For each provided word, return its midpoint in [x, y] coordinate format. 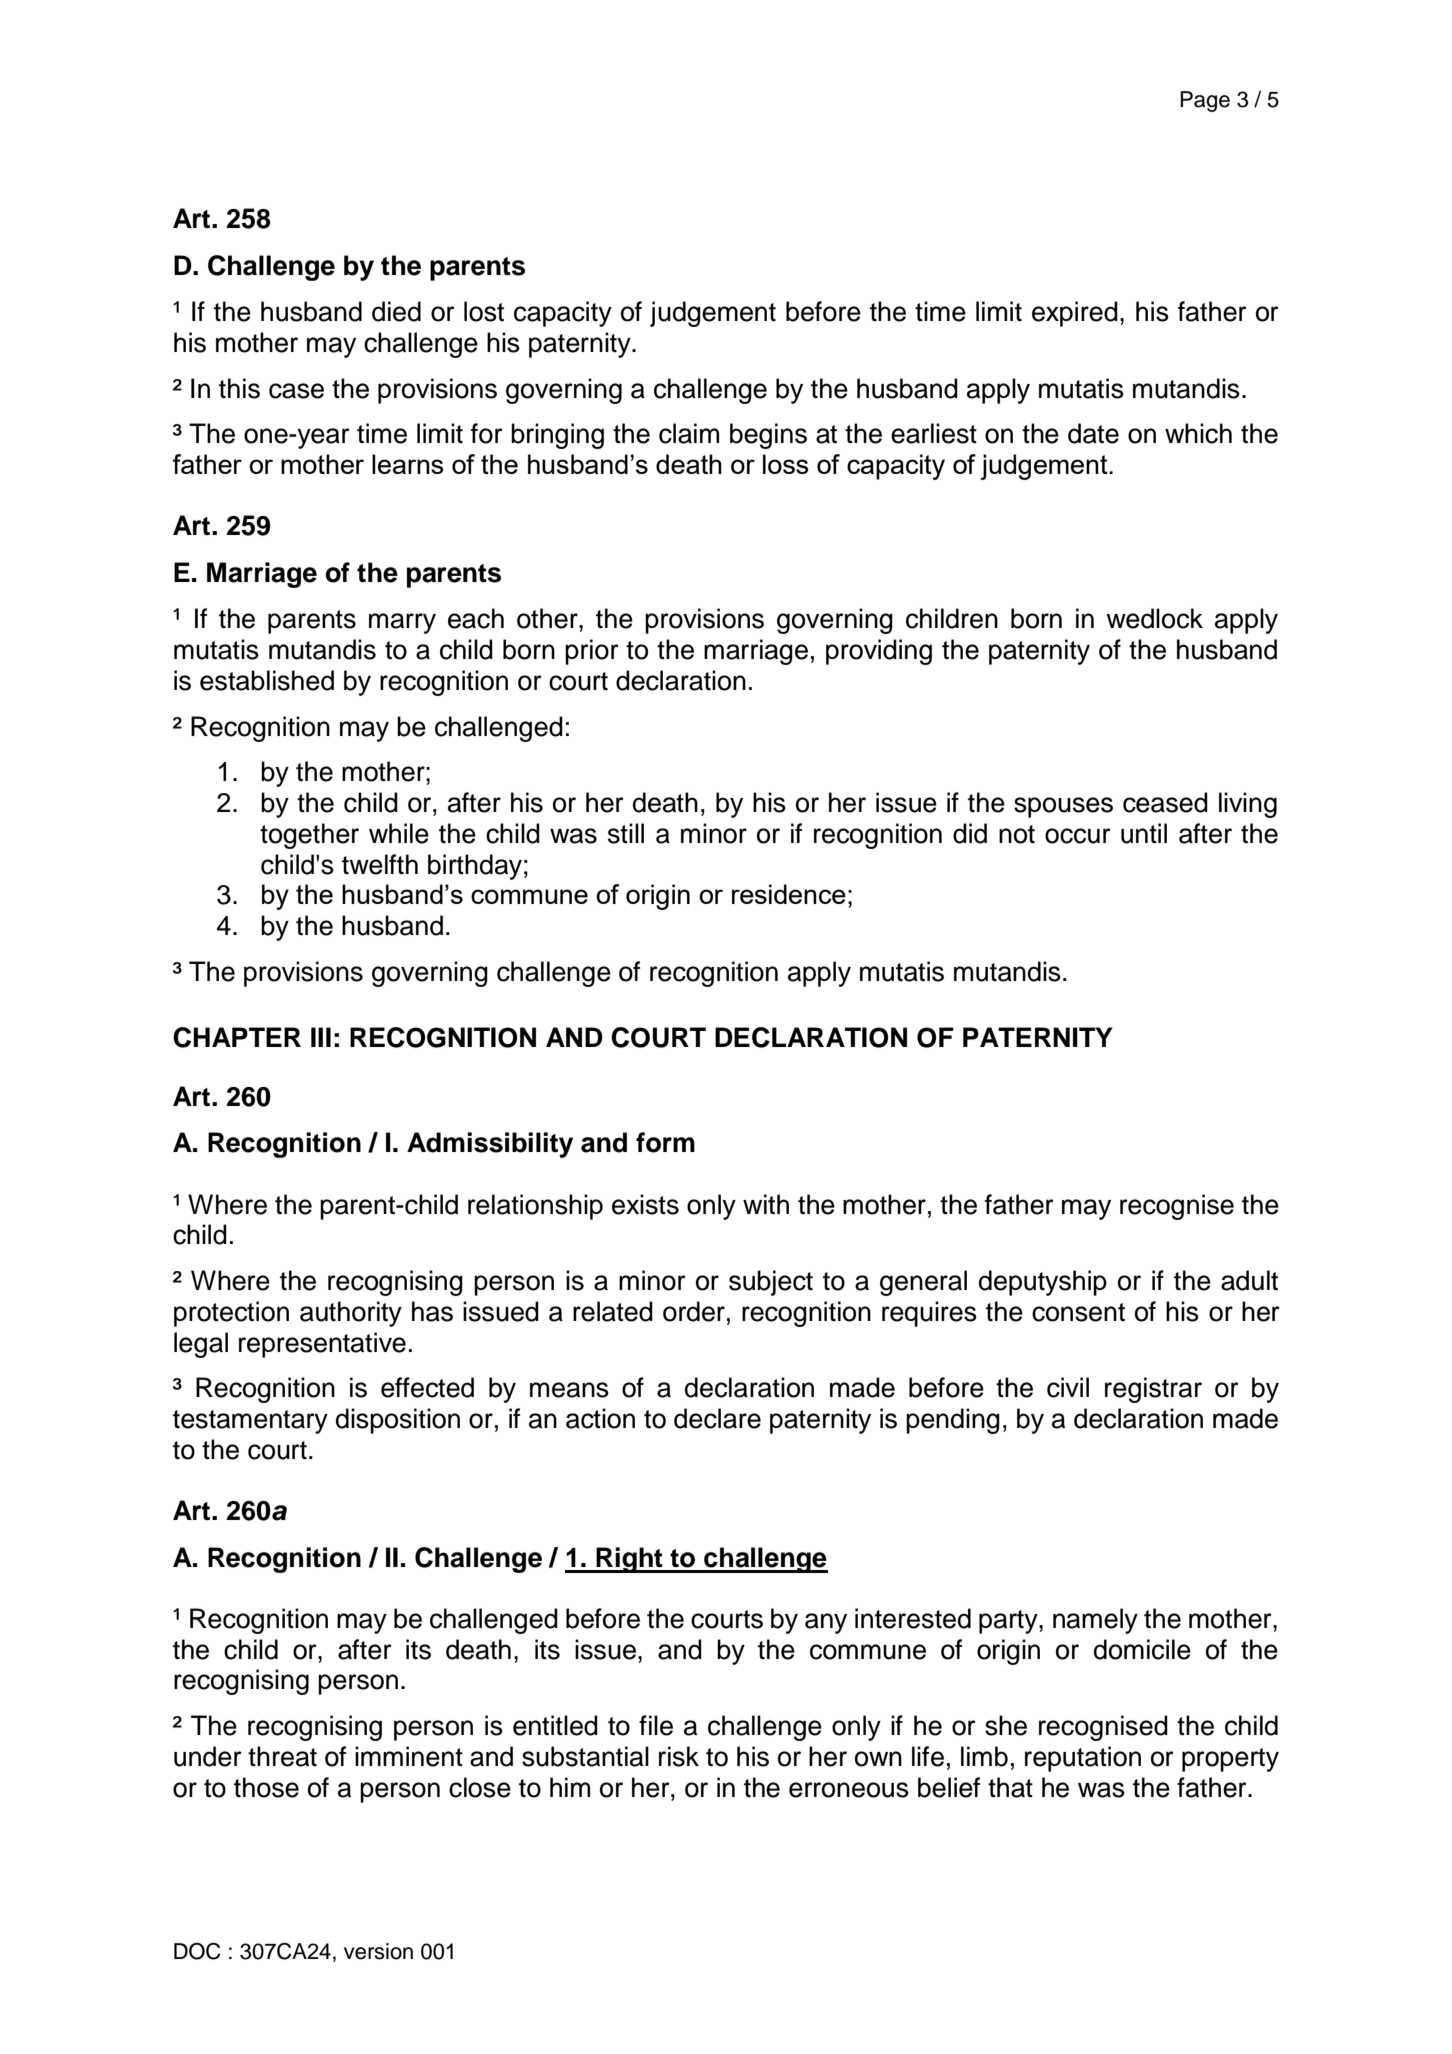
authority [351, 1314]
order [694, 1311]
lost [484, 311]
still [626, 833]
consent [1078, 1312]
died [396, 311]
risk [679, 1756]
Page [1205, 101]
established [267, 680]
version [378, 1951]
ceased [1165, 802]
